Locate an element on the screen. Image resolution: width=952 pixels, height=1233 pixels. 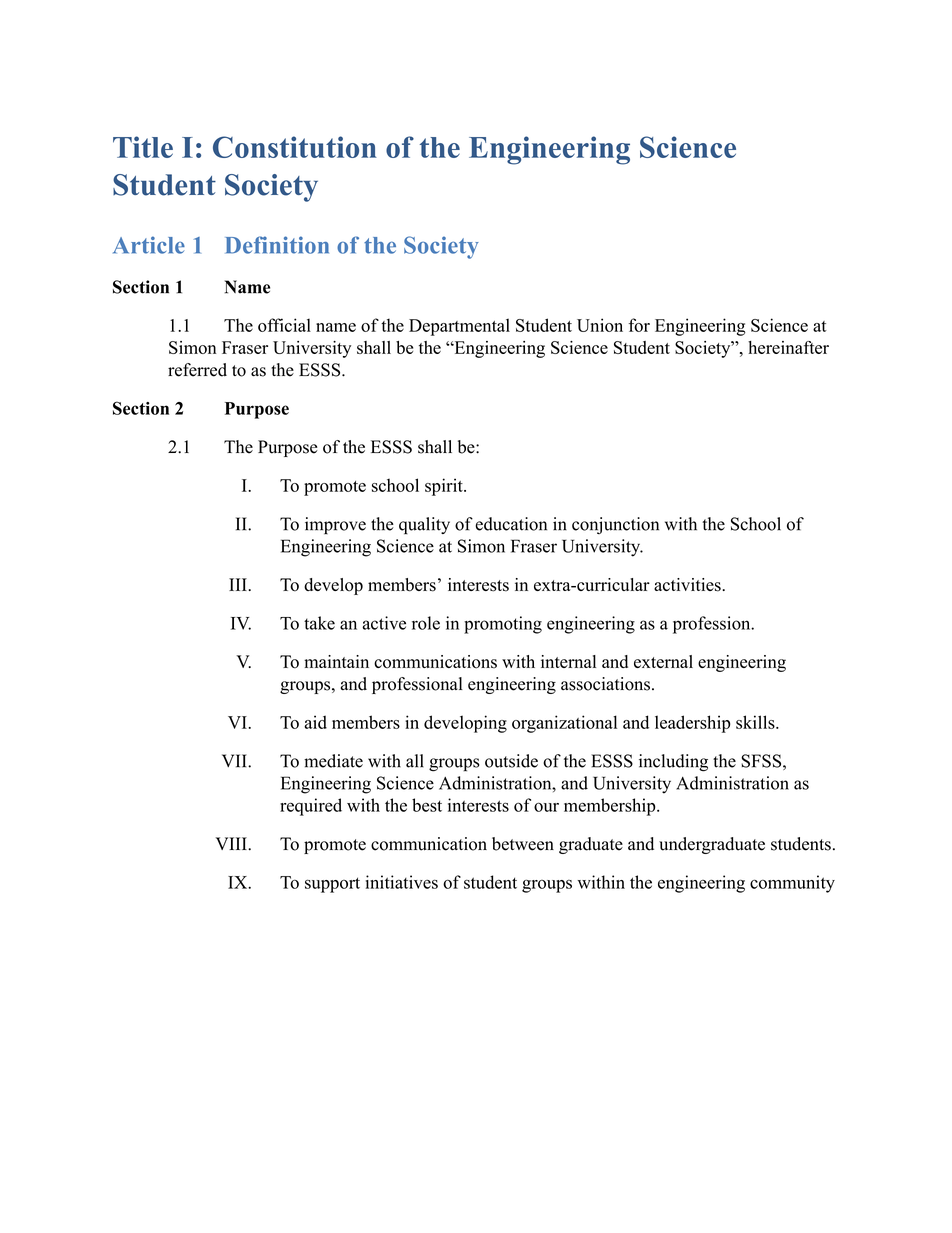
Definition is located at coordinates (277, 245).
